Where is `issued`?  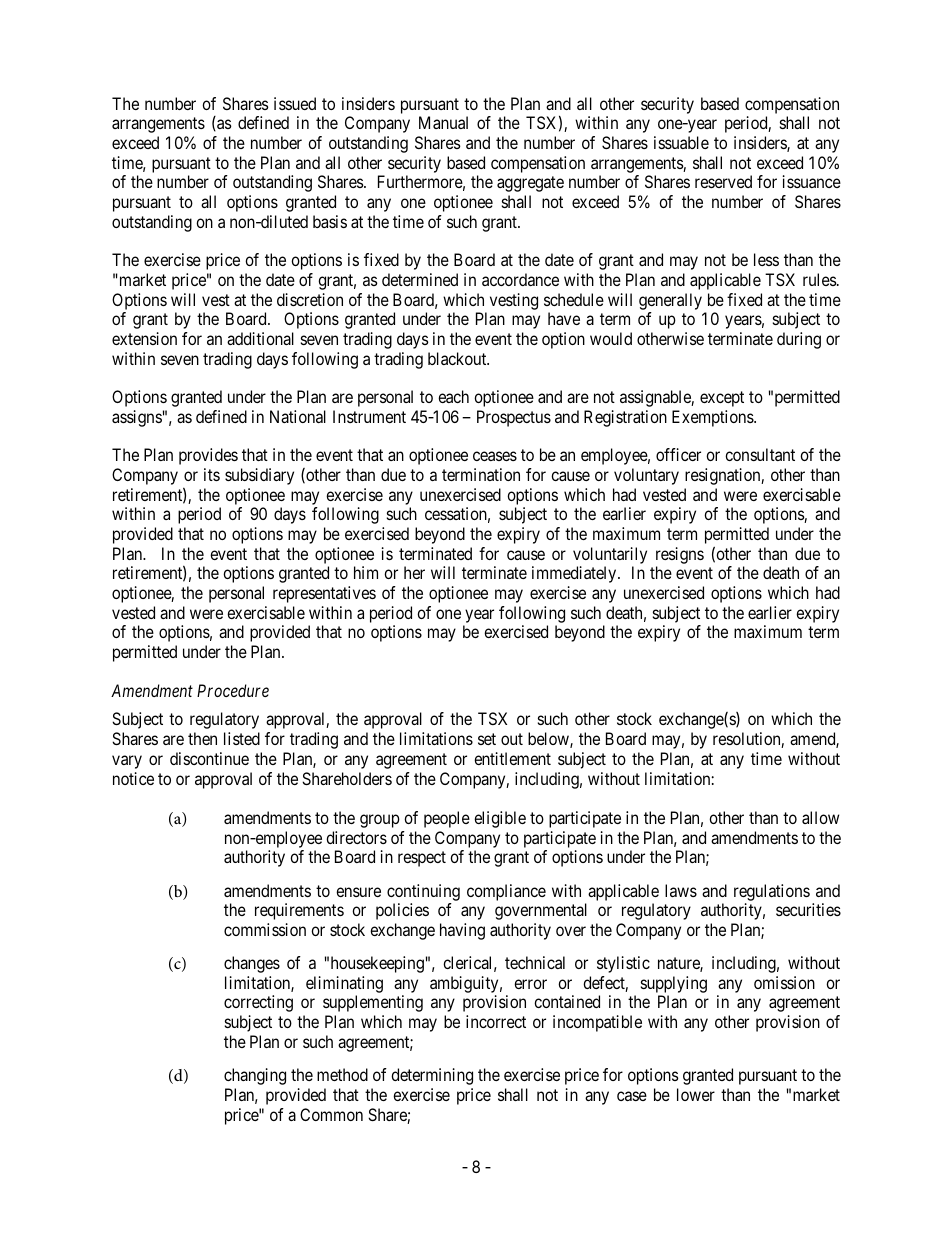
issued is located at coordinates (295, 103).
